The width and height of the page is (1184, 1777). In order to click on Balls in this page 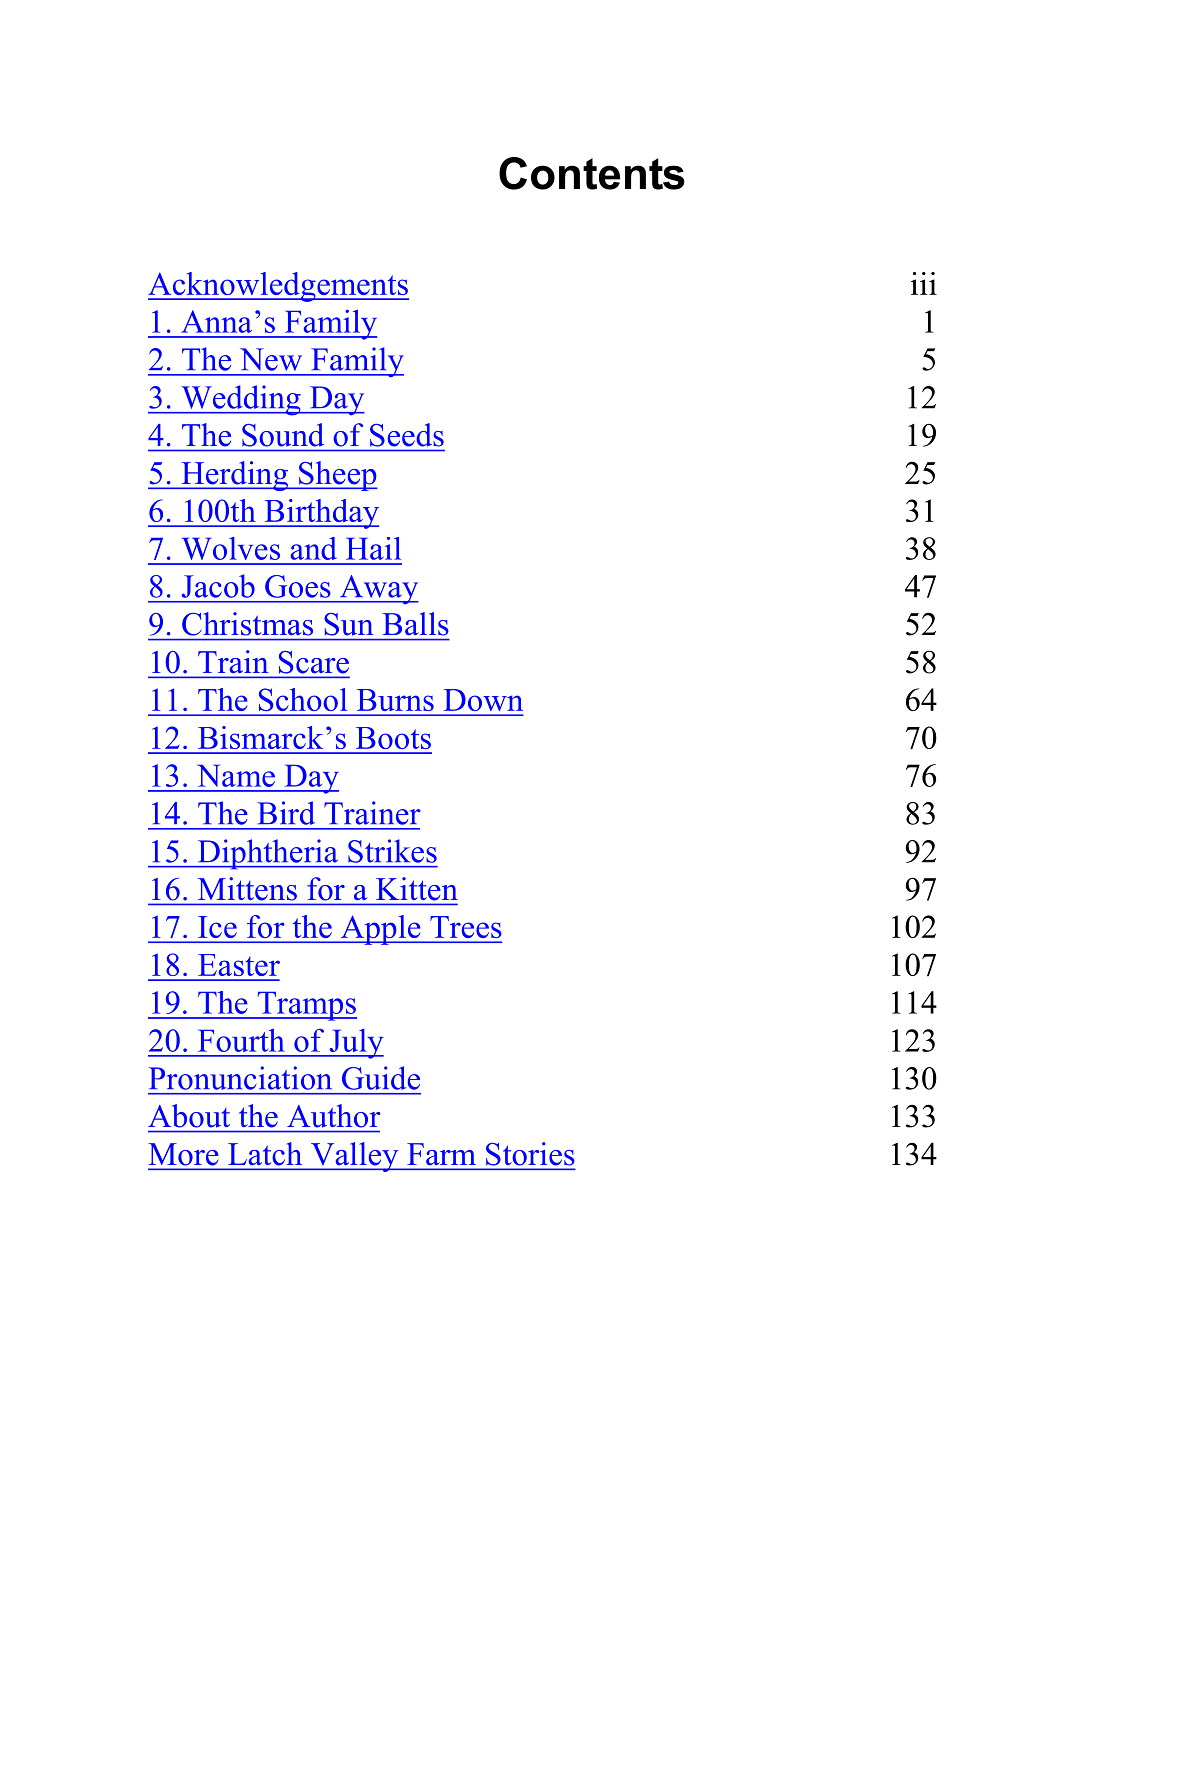, I will do `click(416, 624)`.
